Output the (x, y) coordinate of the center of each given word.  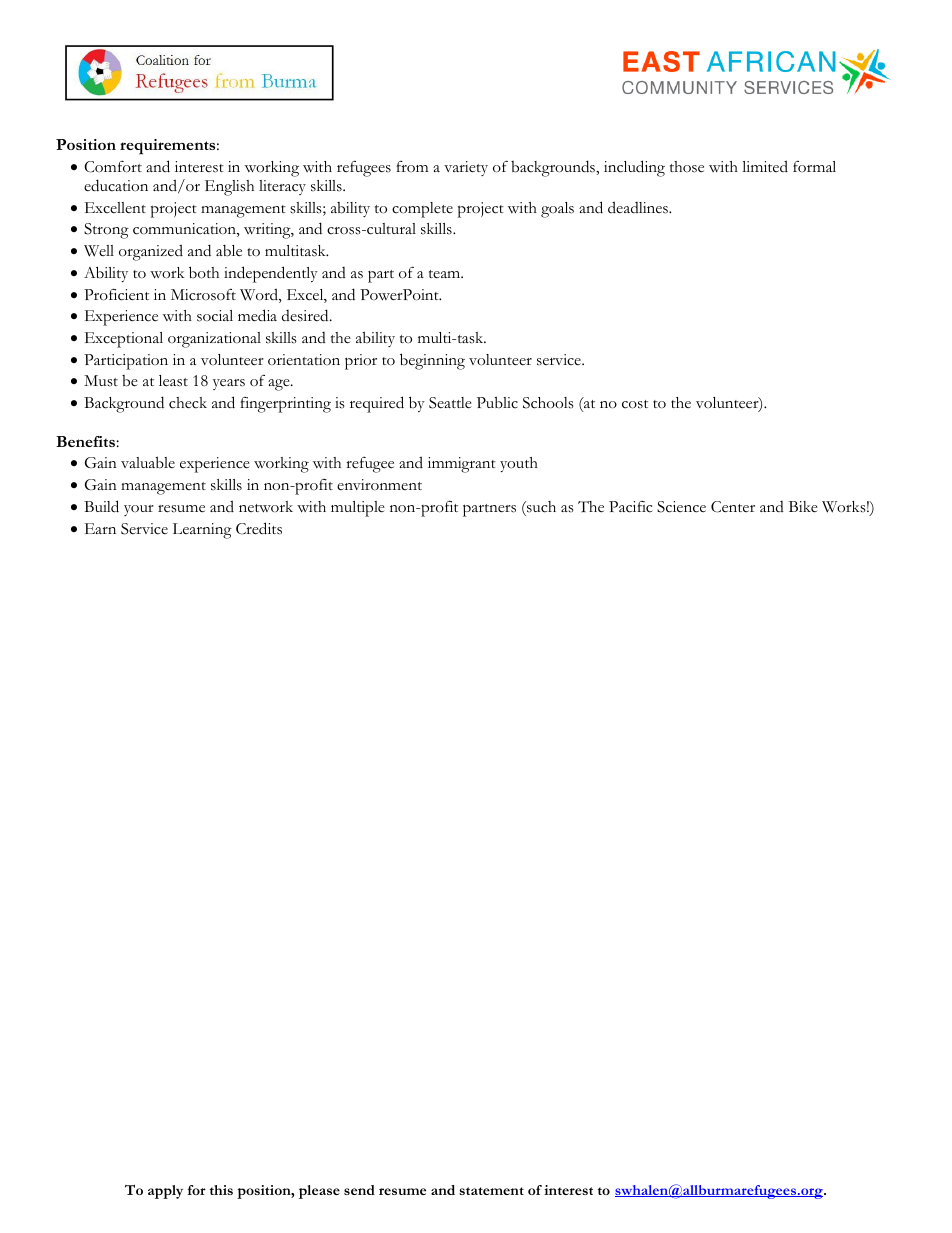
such (540, 507)
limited (765, 166)
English (229, 188)
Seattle (450, 403)
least (173, 381)
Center (733, 507)
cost (635, 404)
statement (491, 1191)
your (139, 510)
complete (422, 210)
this (221, 1190)
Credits (259, 528)
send (359, 1190)
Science (681, 507)
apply (165, 1192)
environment (379, 484)
